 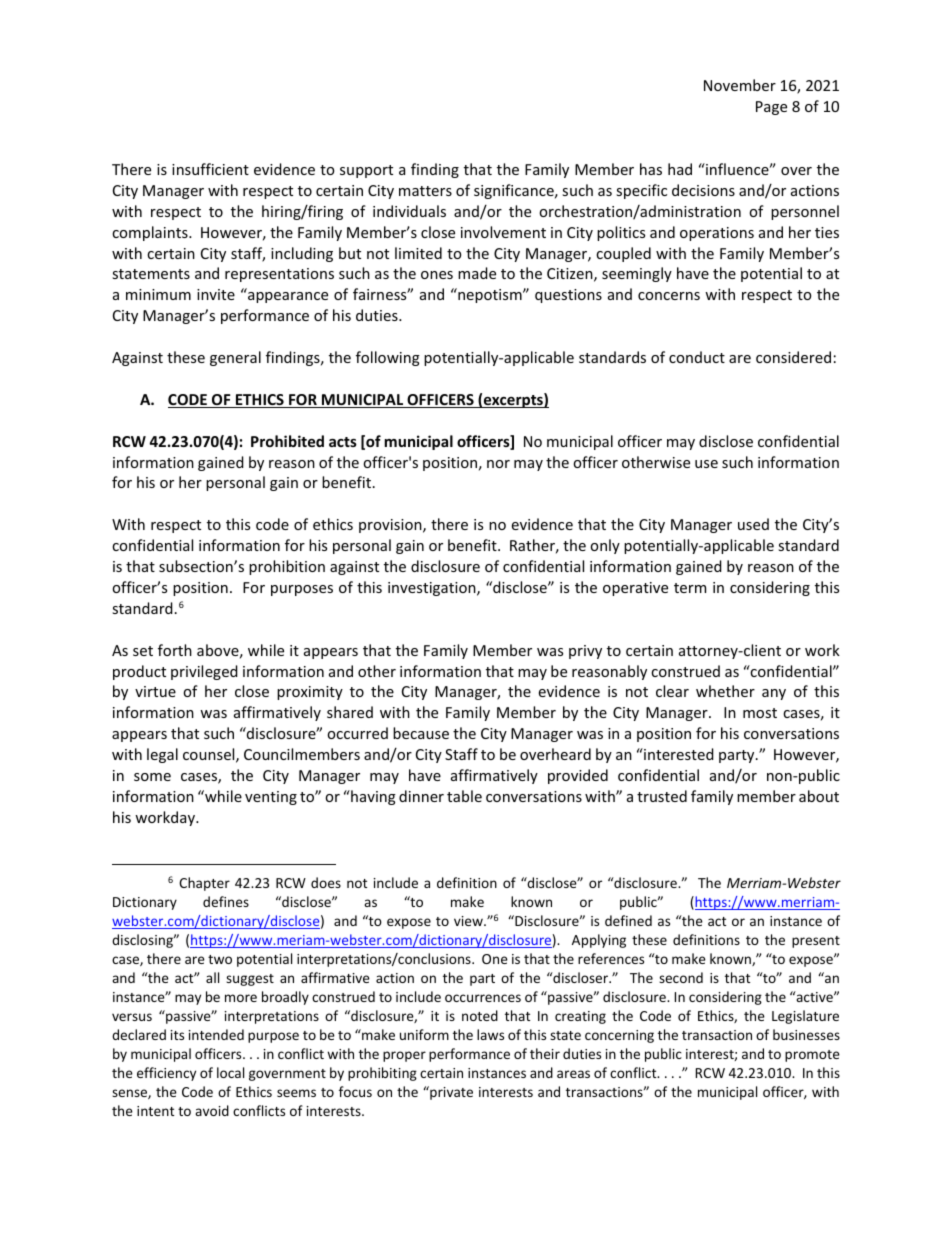 I want to click on local, so click(x=230, y=1072).
